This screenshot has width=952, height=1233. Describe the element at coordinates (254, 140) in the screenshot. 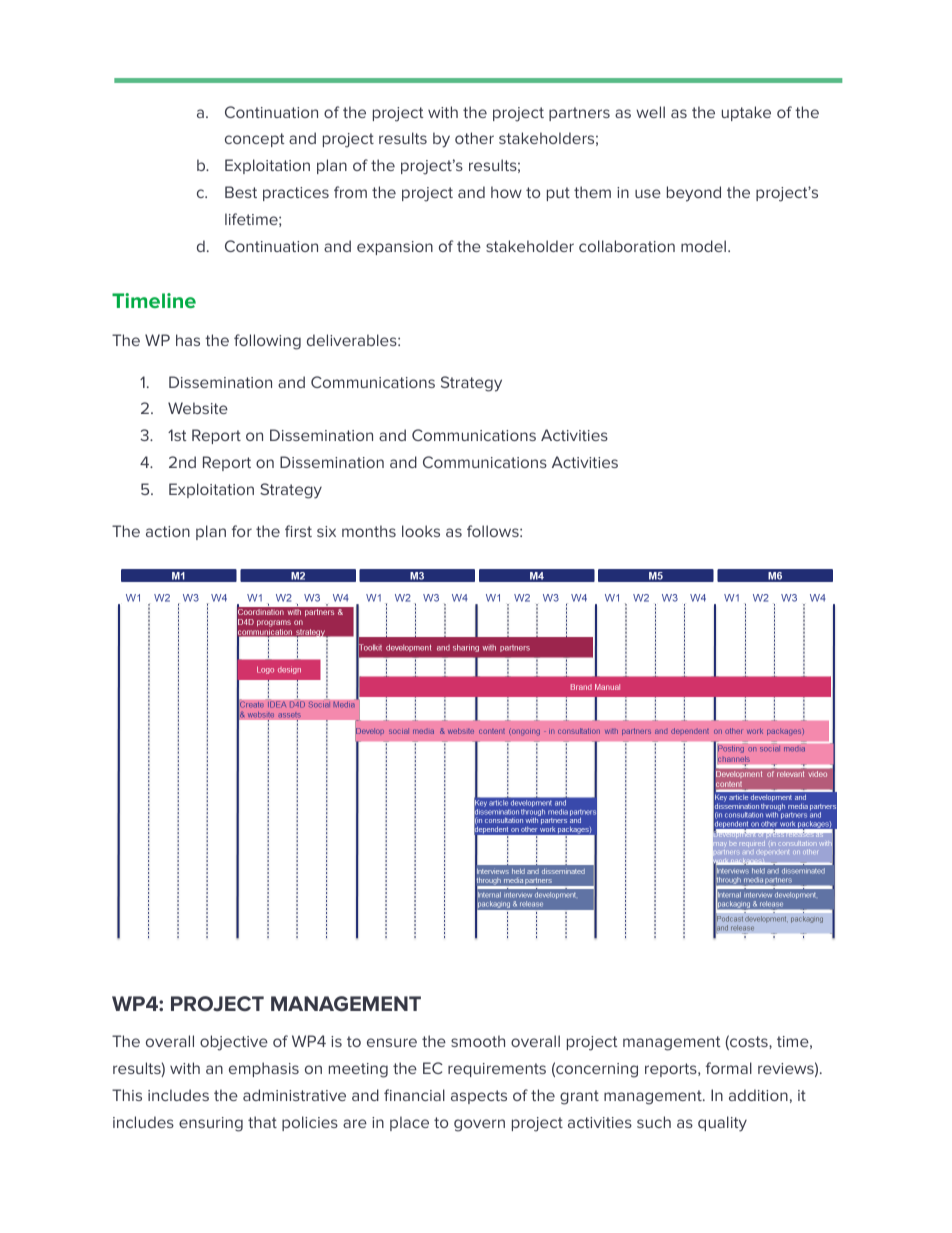

I see `concept` at that location.
